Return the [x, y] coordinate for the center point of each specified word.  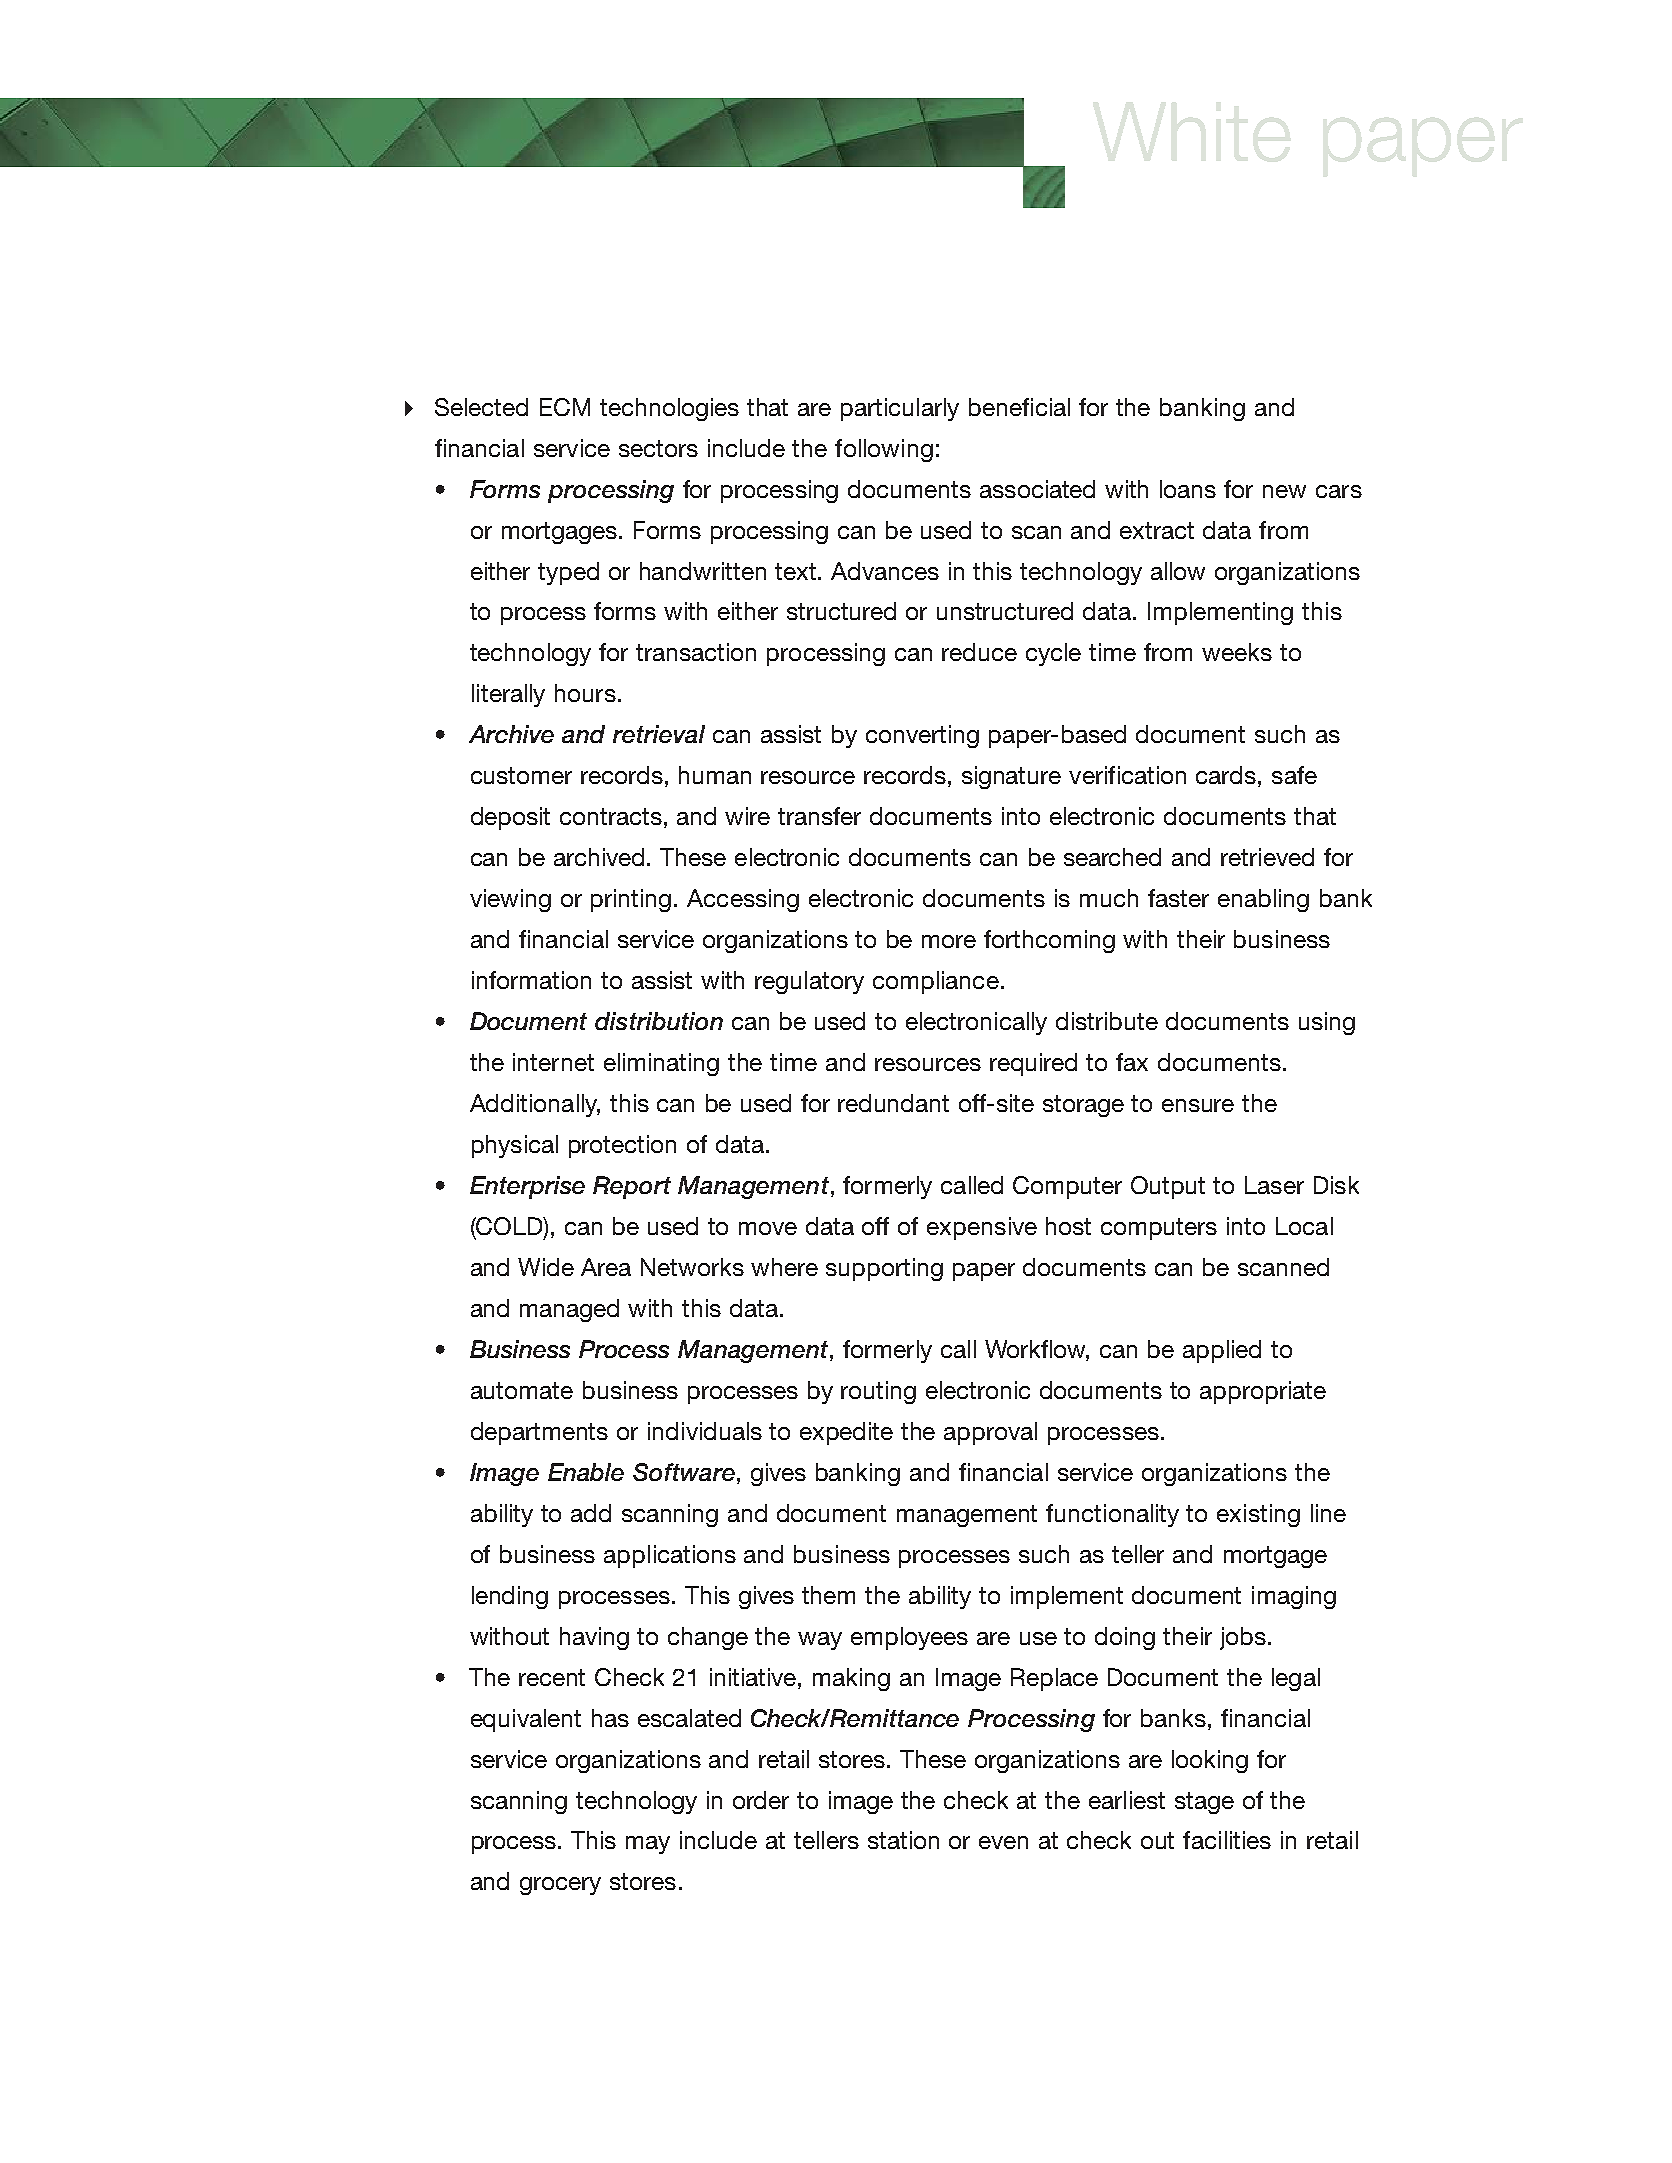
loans [1188, 489]
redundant [893, 1103]
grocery [560, 1886]
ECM [565, 407]
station [903, 1840]
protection [622, 1146]
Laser [1274, 1185]
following [884, 450]
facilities [1227, 1840]
